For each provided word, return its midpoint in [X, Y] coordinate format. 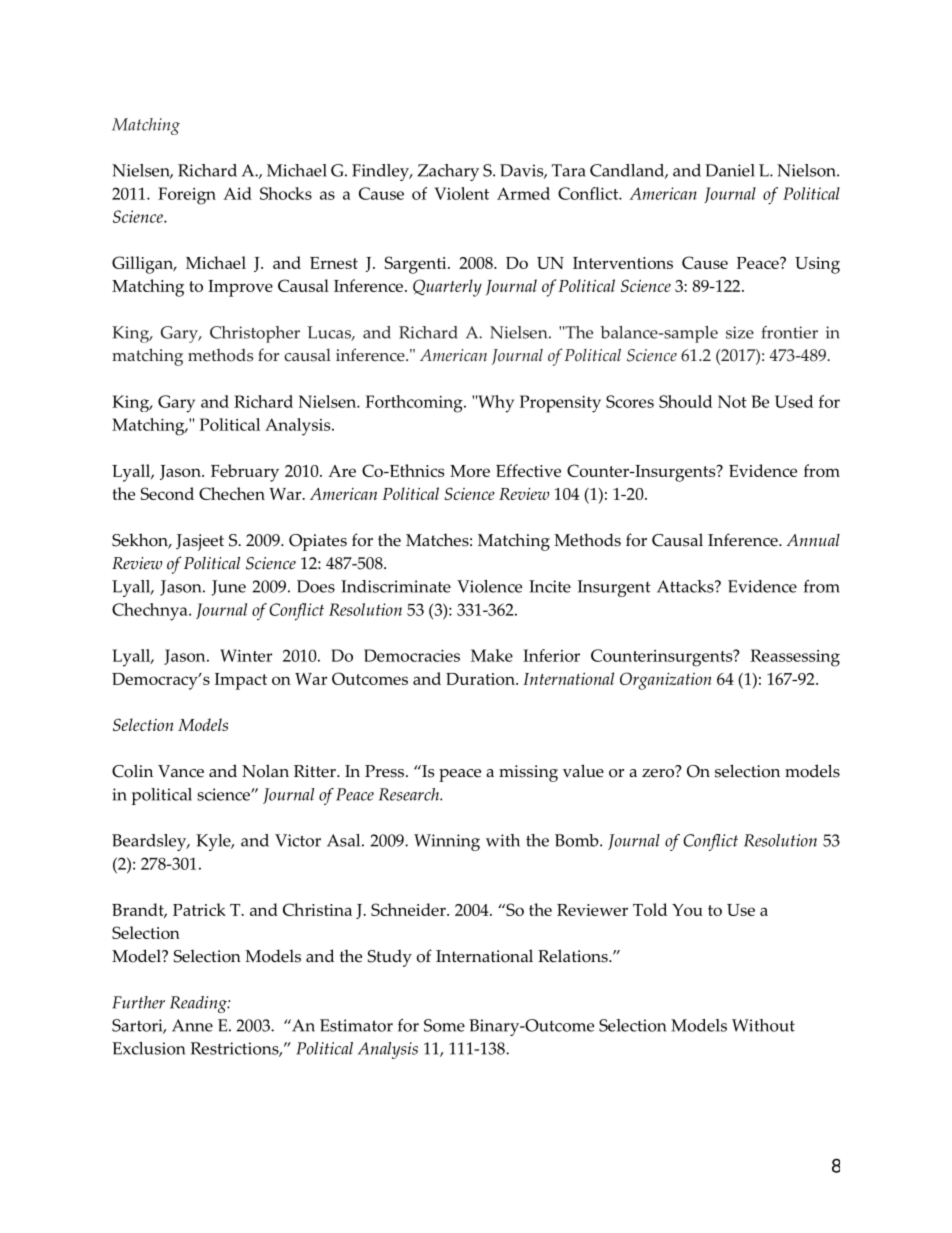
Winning [447, 842]
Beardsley [150, 842]
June [229, 588]
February [245, 473]
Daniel [730, 170]
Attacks [686, 586]
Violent [461, 193]
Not [732, 401]
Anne [192, 1025]
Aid [237, 193]
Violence [489, 586]
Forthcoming [415, 404]
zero [659, 772]
